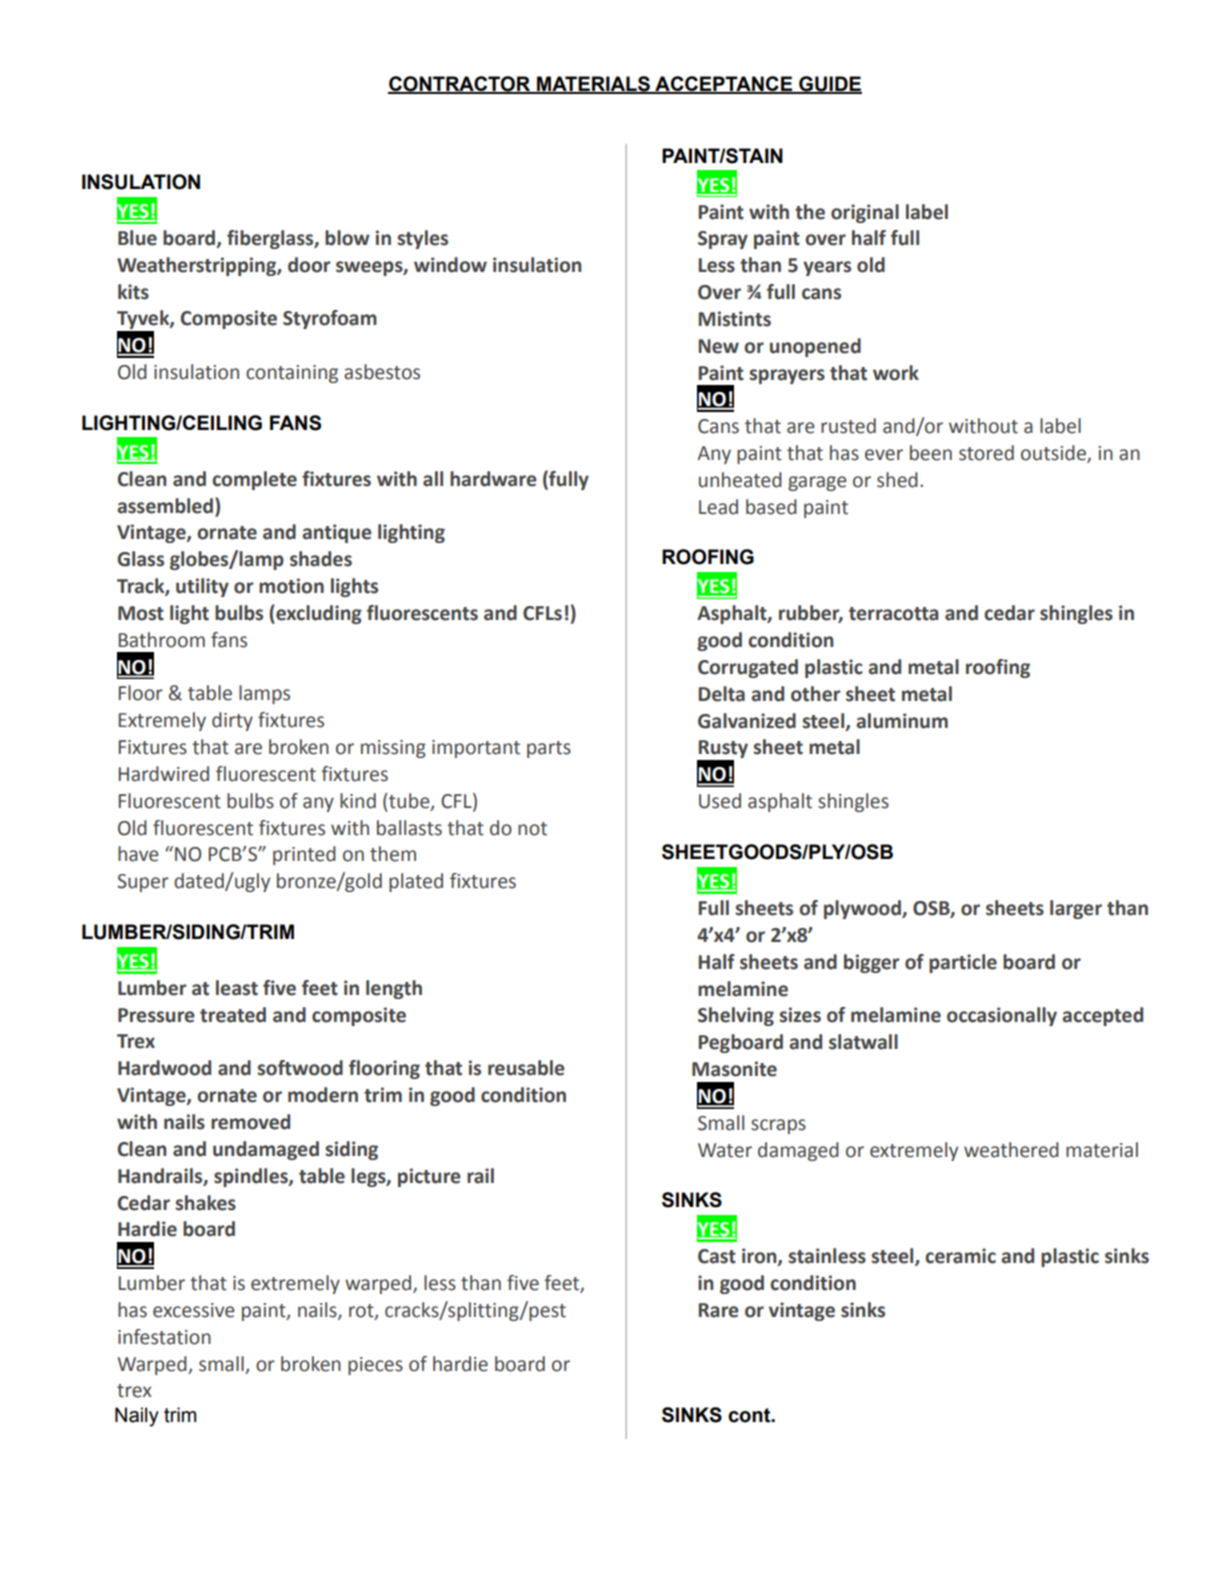 Image resolution: width=1224 pixels, height=1583 pixels. What do you see at coordinates (347, 238) in the page?
I see `blow` at bounding box center [347, 238].
